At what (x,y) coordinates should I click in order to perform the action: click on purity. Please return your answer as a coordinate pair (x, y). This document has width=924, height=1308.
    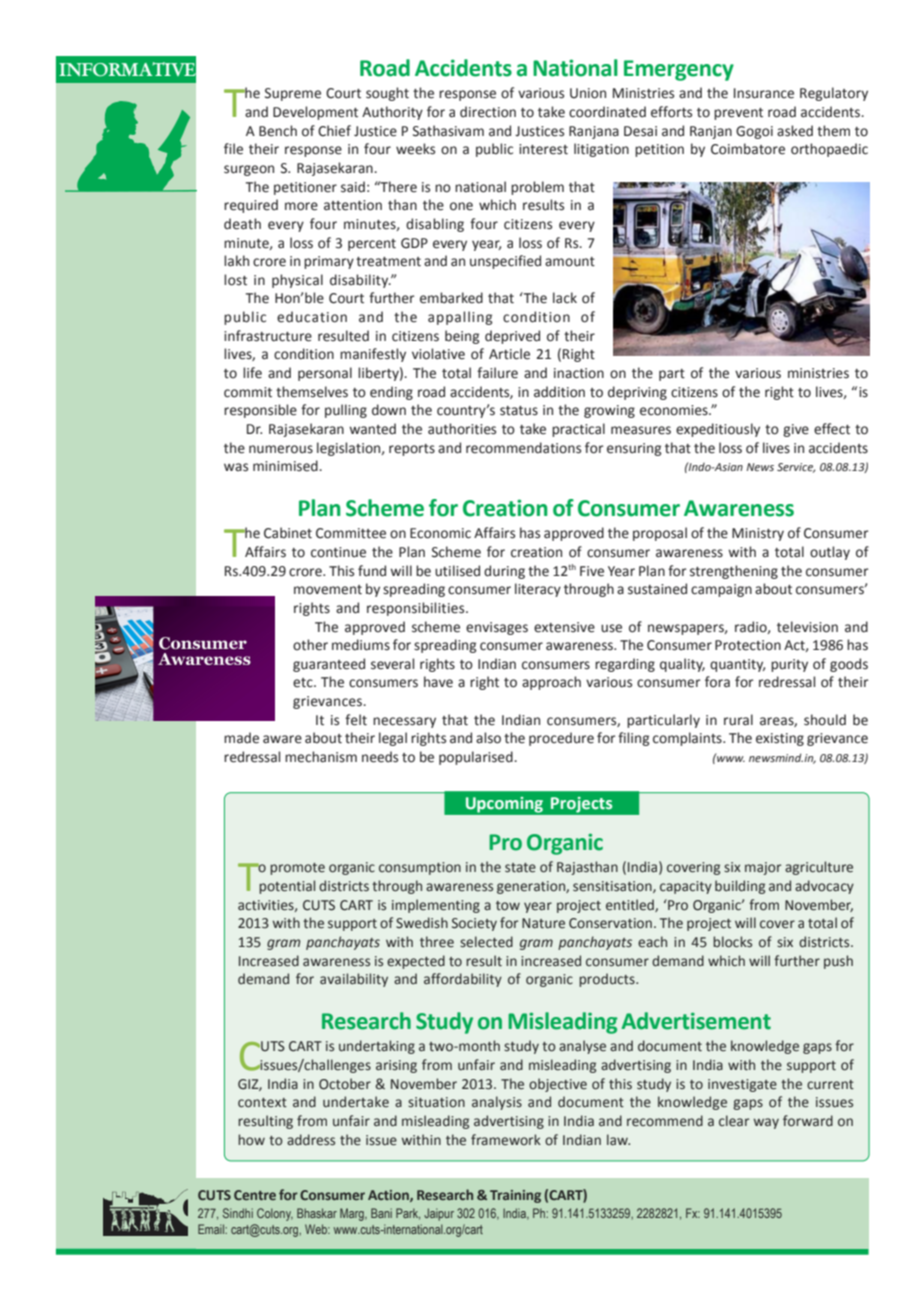
    Looking at the image, I should click on (789, 665).
